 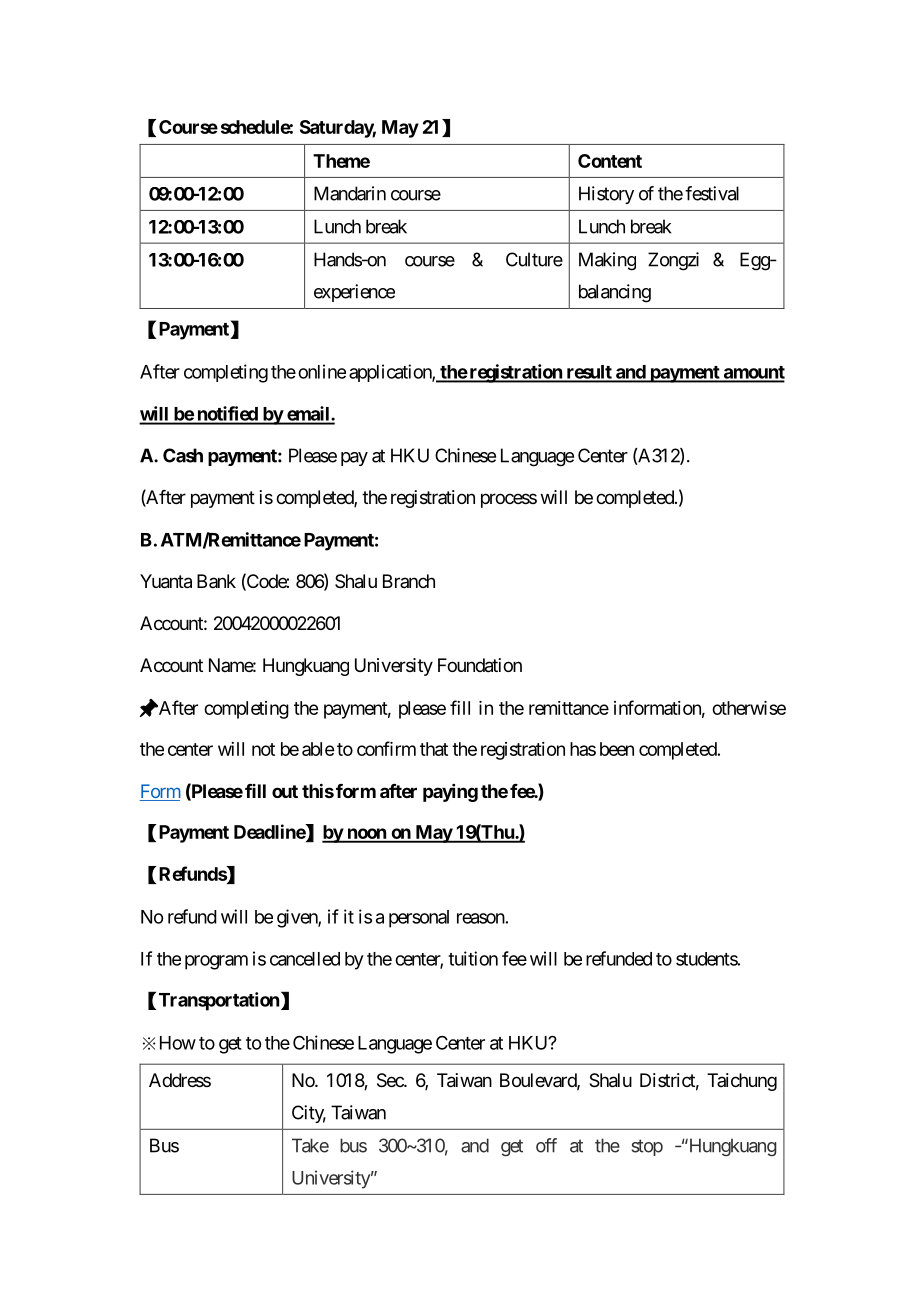 I want to click on City, so click(x=309, y=1114).
